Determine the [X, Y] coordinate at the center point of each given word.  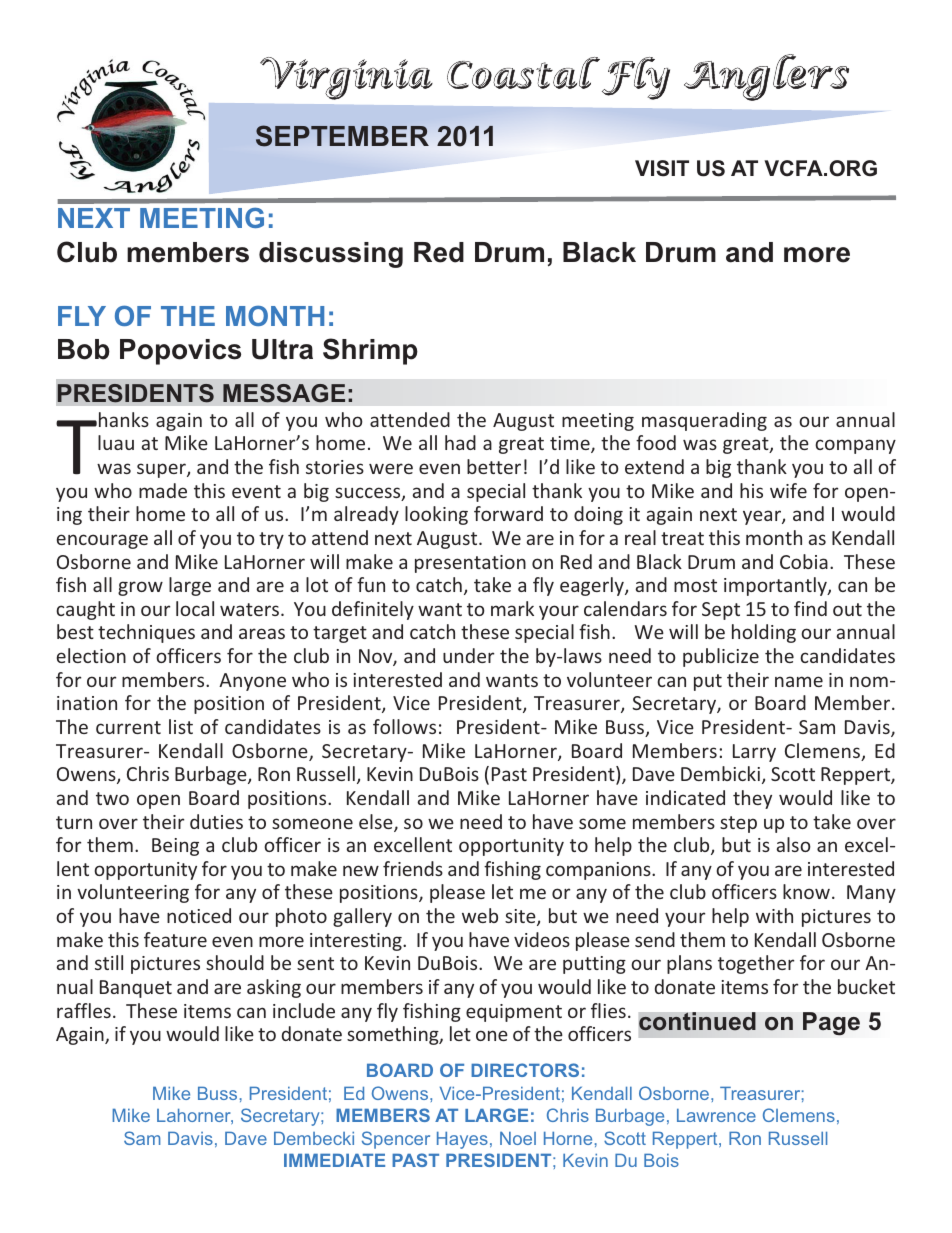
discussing [331, 255]
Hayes [462, 1140]
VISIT [662, 168]
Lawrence [716, 1115]
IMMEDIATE [334, 1160]
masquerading [704, 421]
